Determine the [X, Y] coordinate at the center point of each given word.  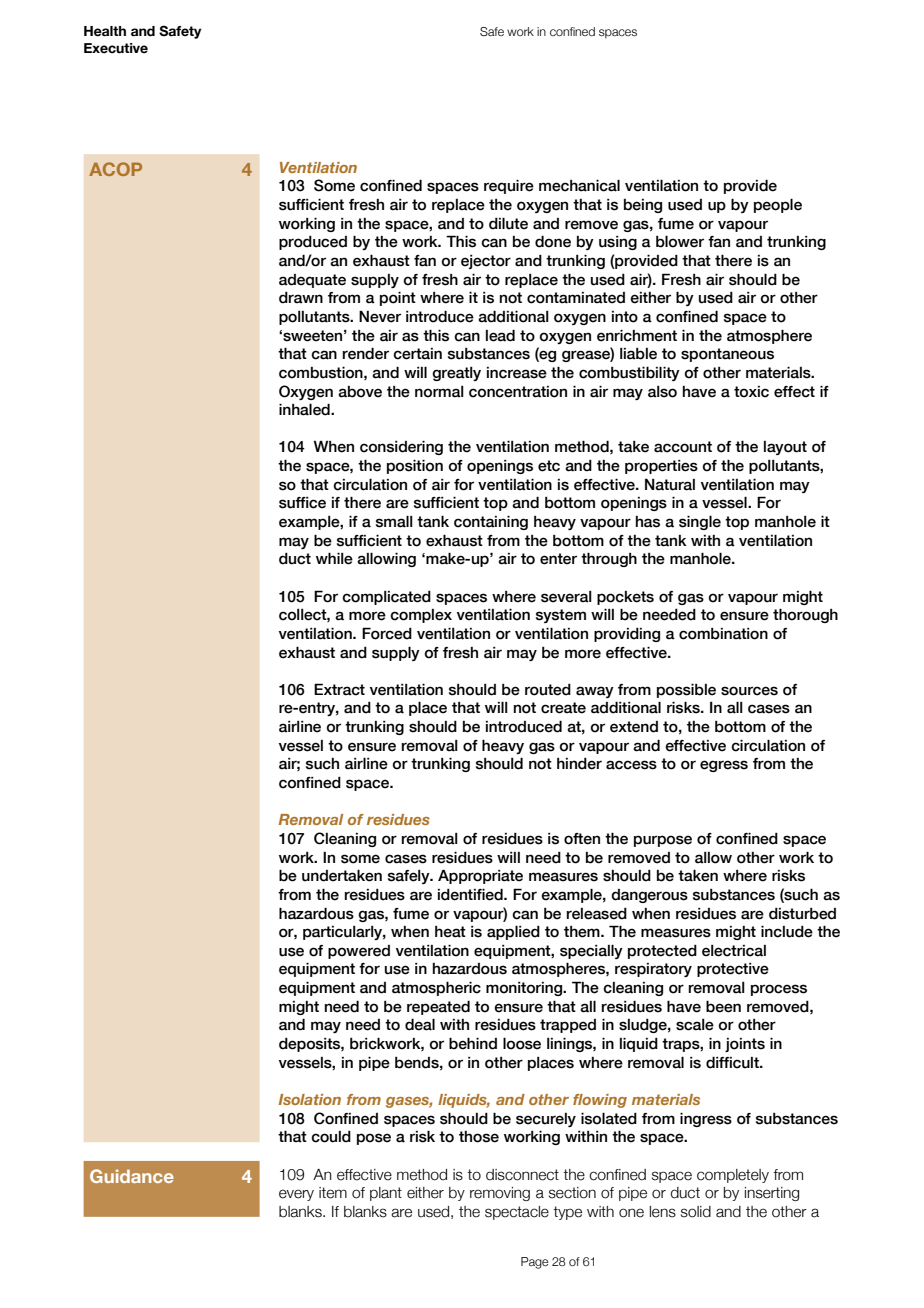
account [683, 447]
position [415, 466]
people [778, 205]
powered [359, 952]
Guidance [132, 1176]
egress [724, 766]
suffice [302, 503]
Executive [116, 48]
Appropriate [480, 876]
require [509, 186]
